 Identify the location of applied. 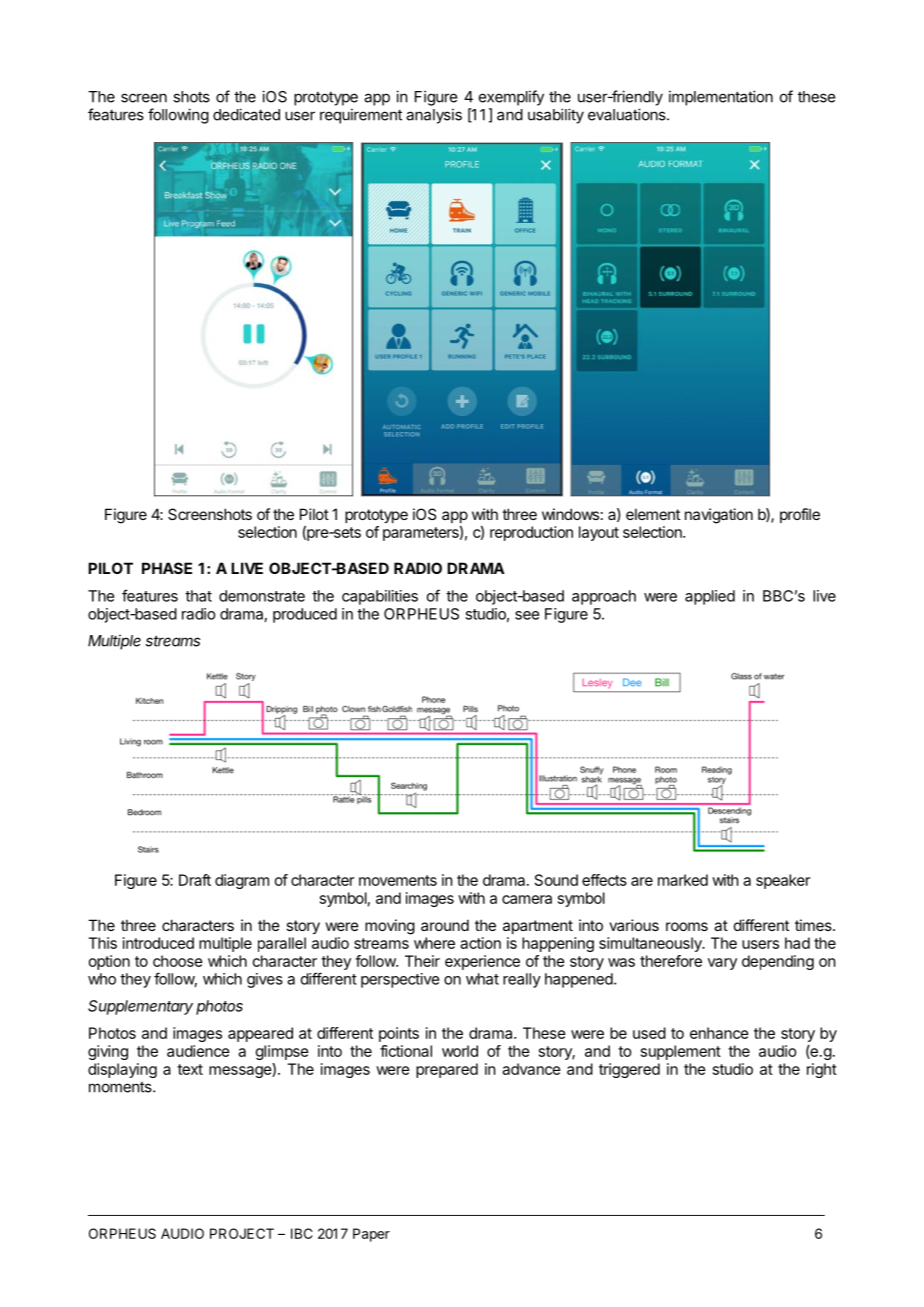
(710, 597).
